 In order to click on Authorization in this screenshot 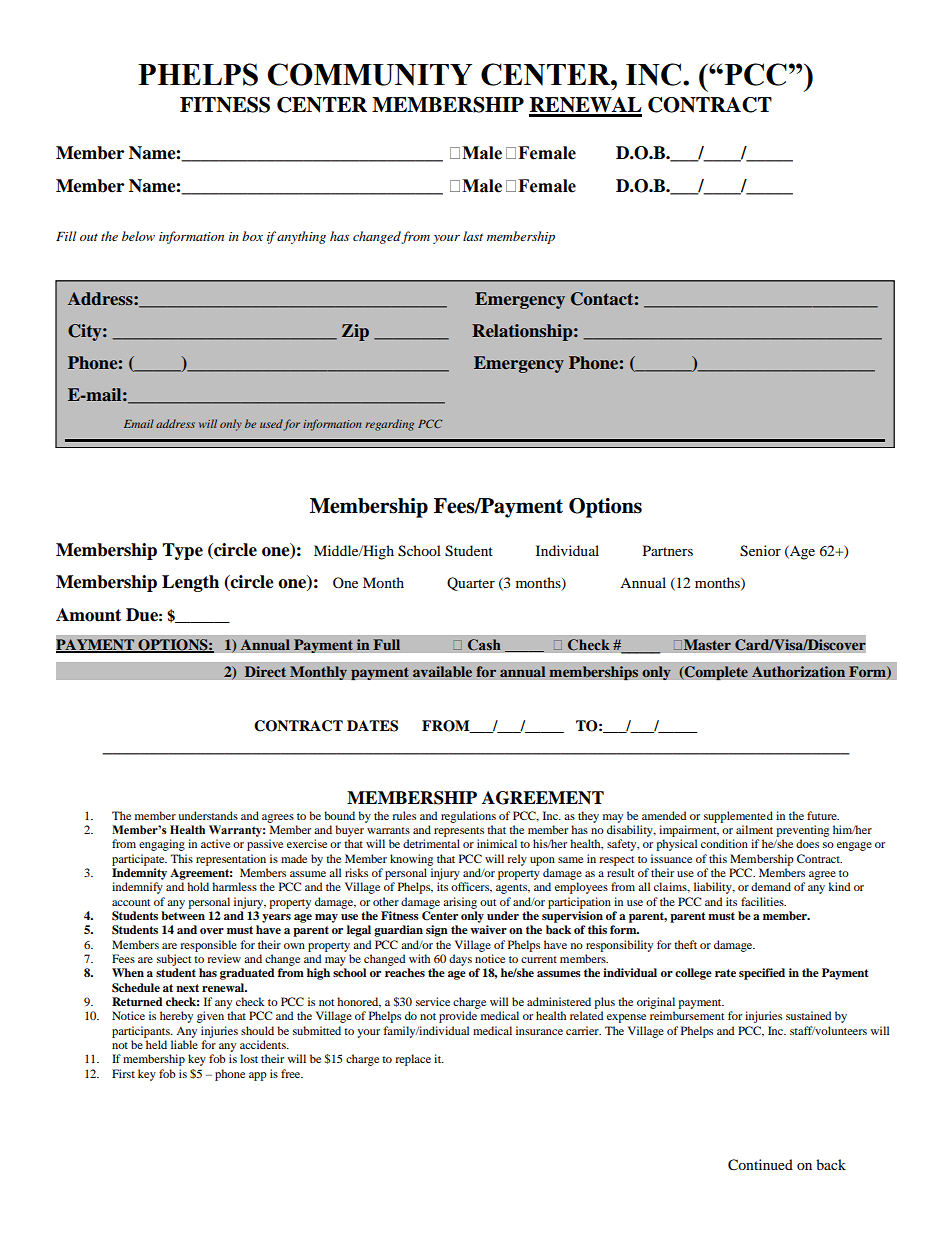, I will do `click(798, 671)`.
